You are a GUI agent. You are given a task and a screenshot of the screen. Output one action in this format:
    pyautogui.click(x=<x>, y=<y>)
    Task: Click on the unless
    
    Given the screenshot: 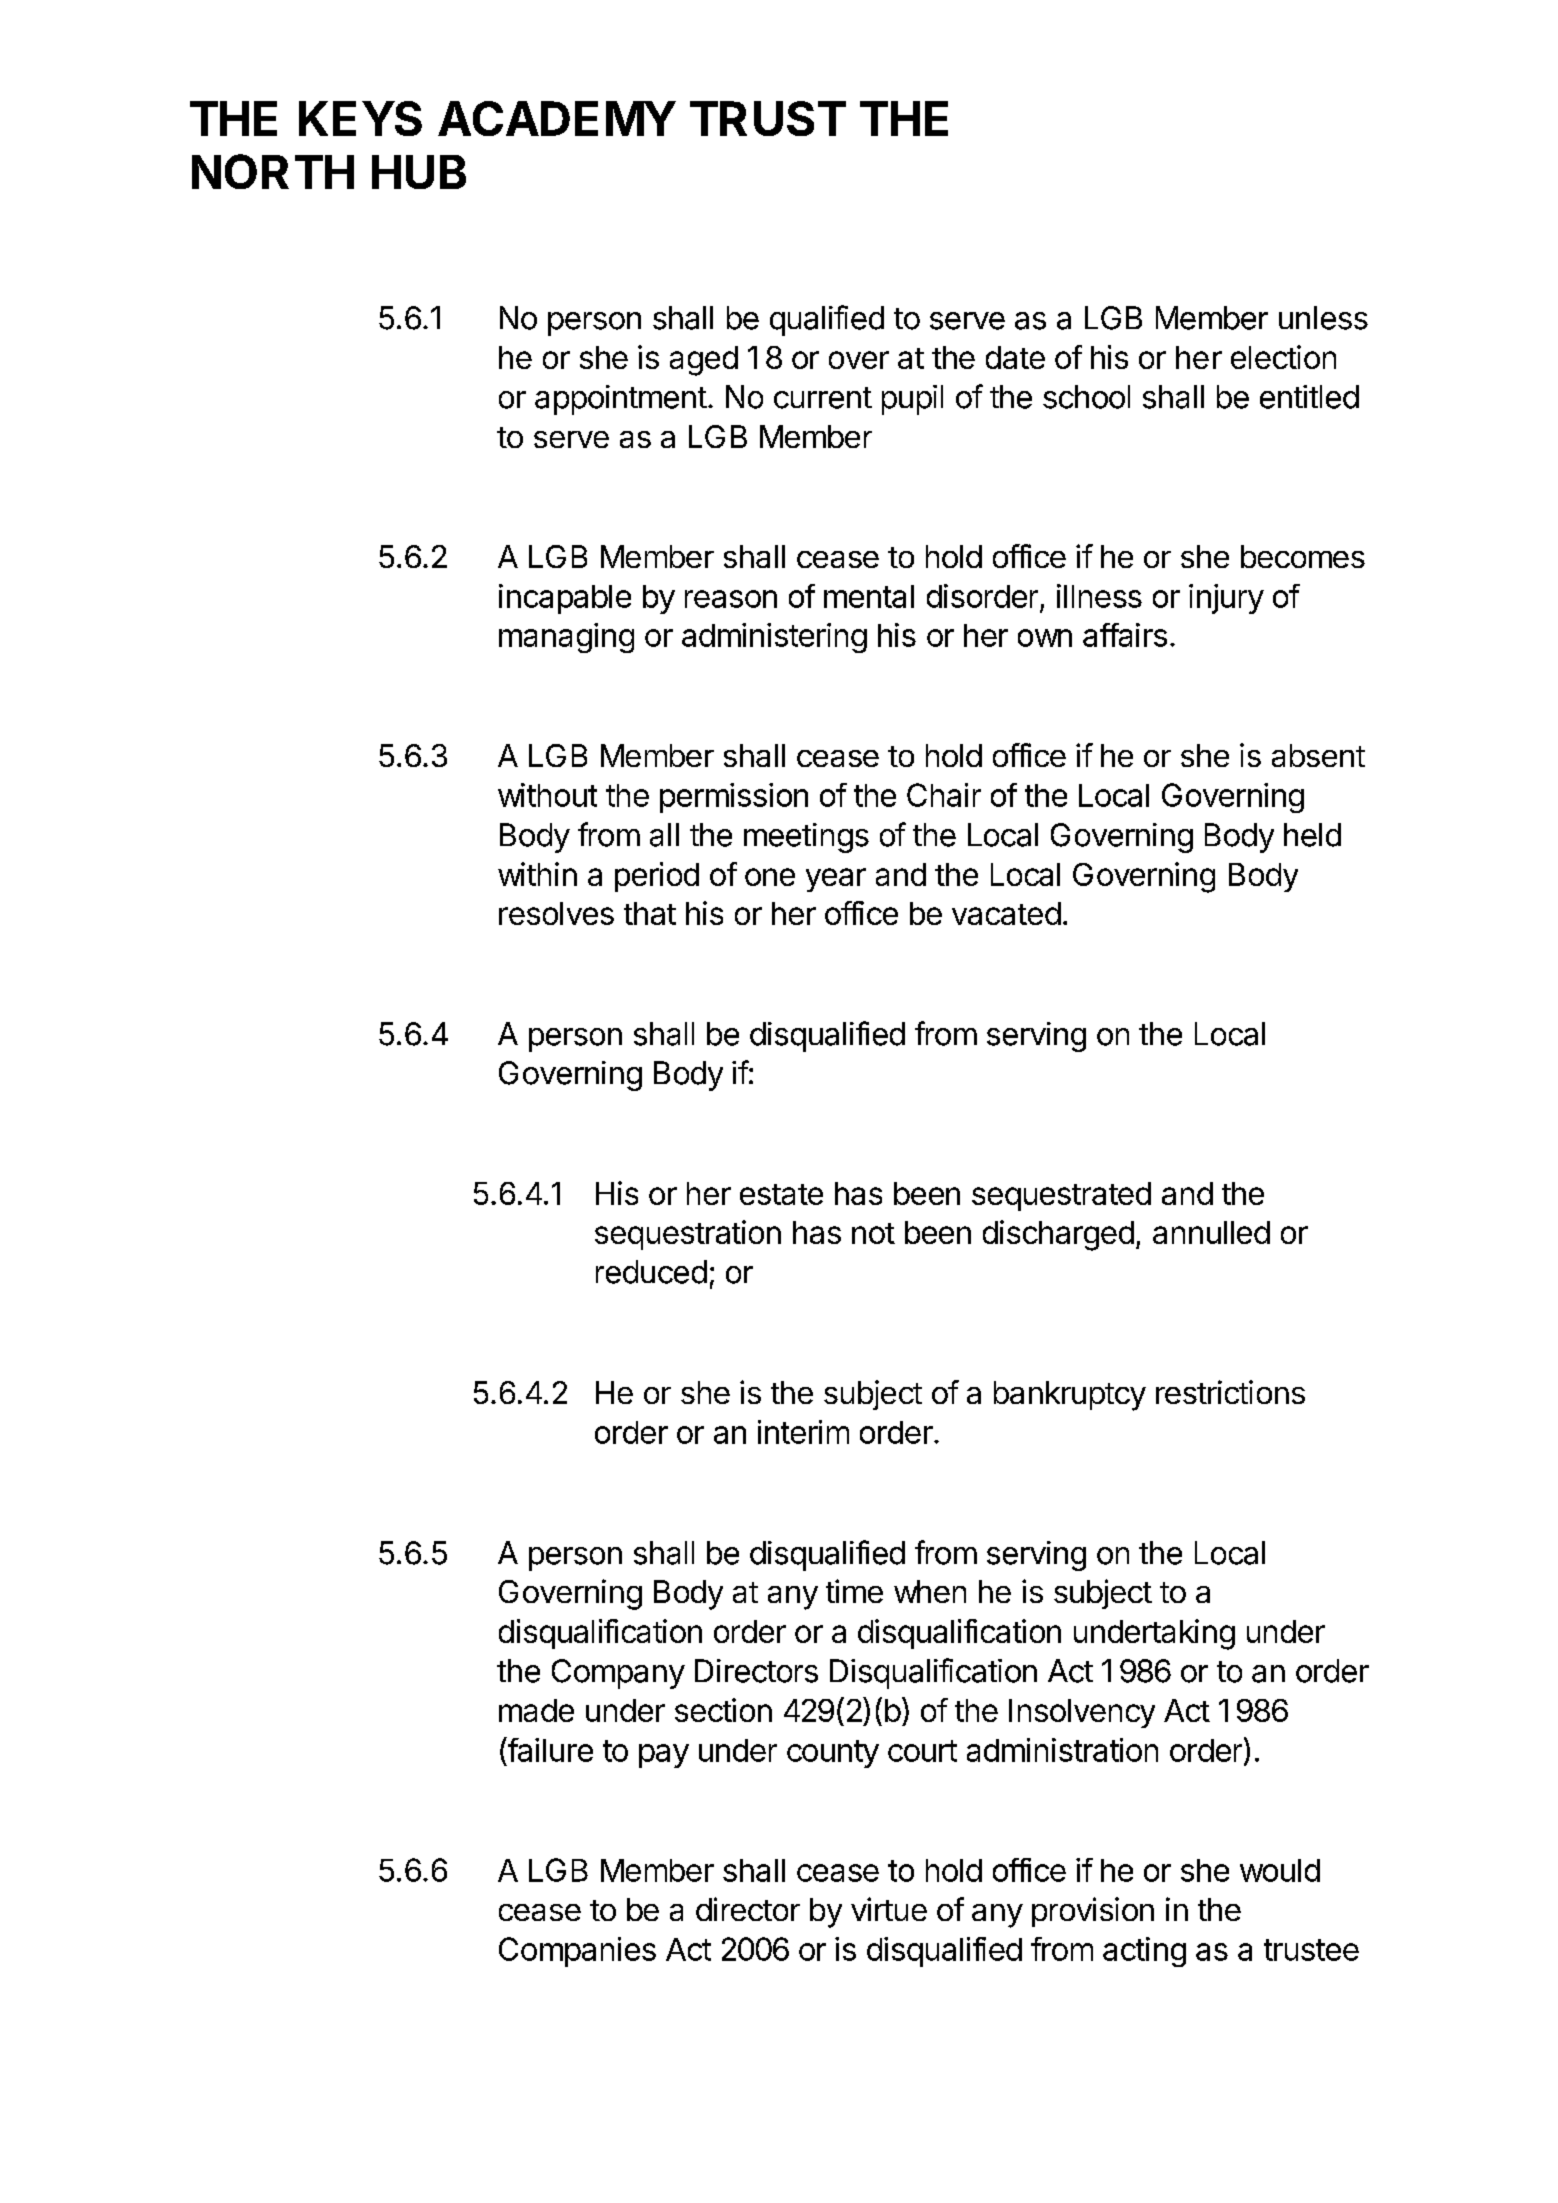 What is the action you would take?
    pyautogui.click(x=1323, y=318)
